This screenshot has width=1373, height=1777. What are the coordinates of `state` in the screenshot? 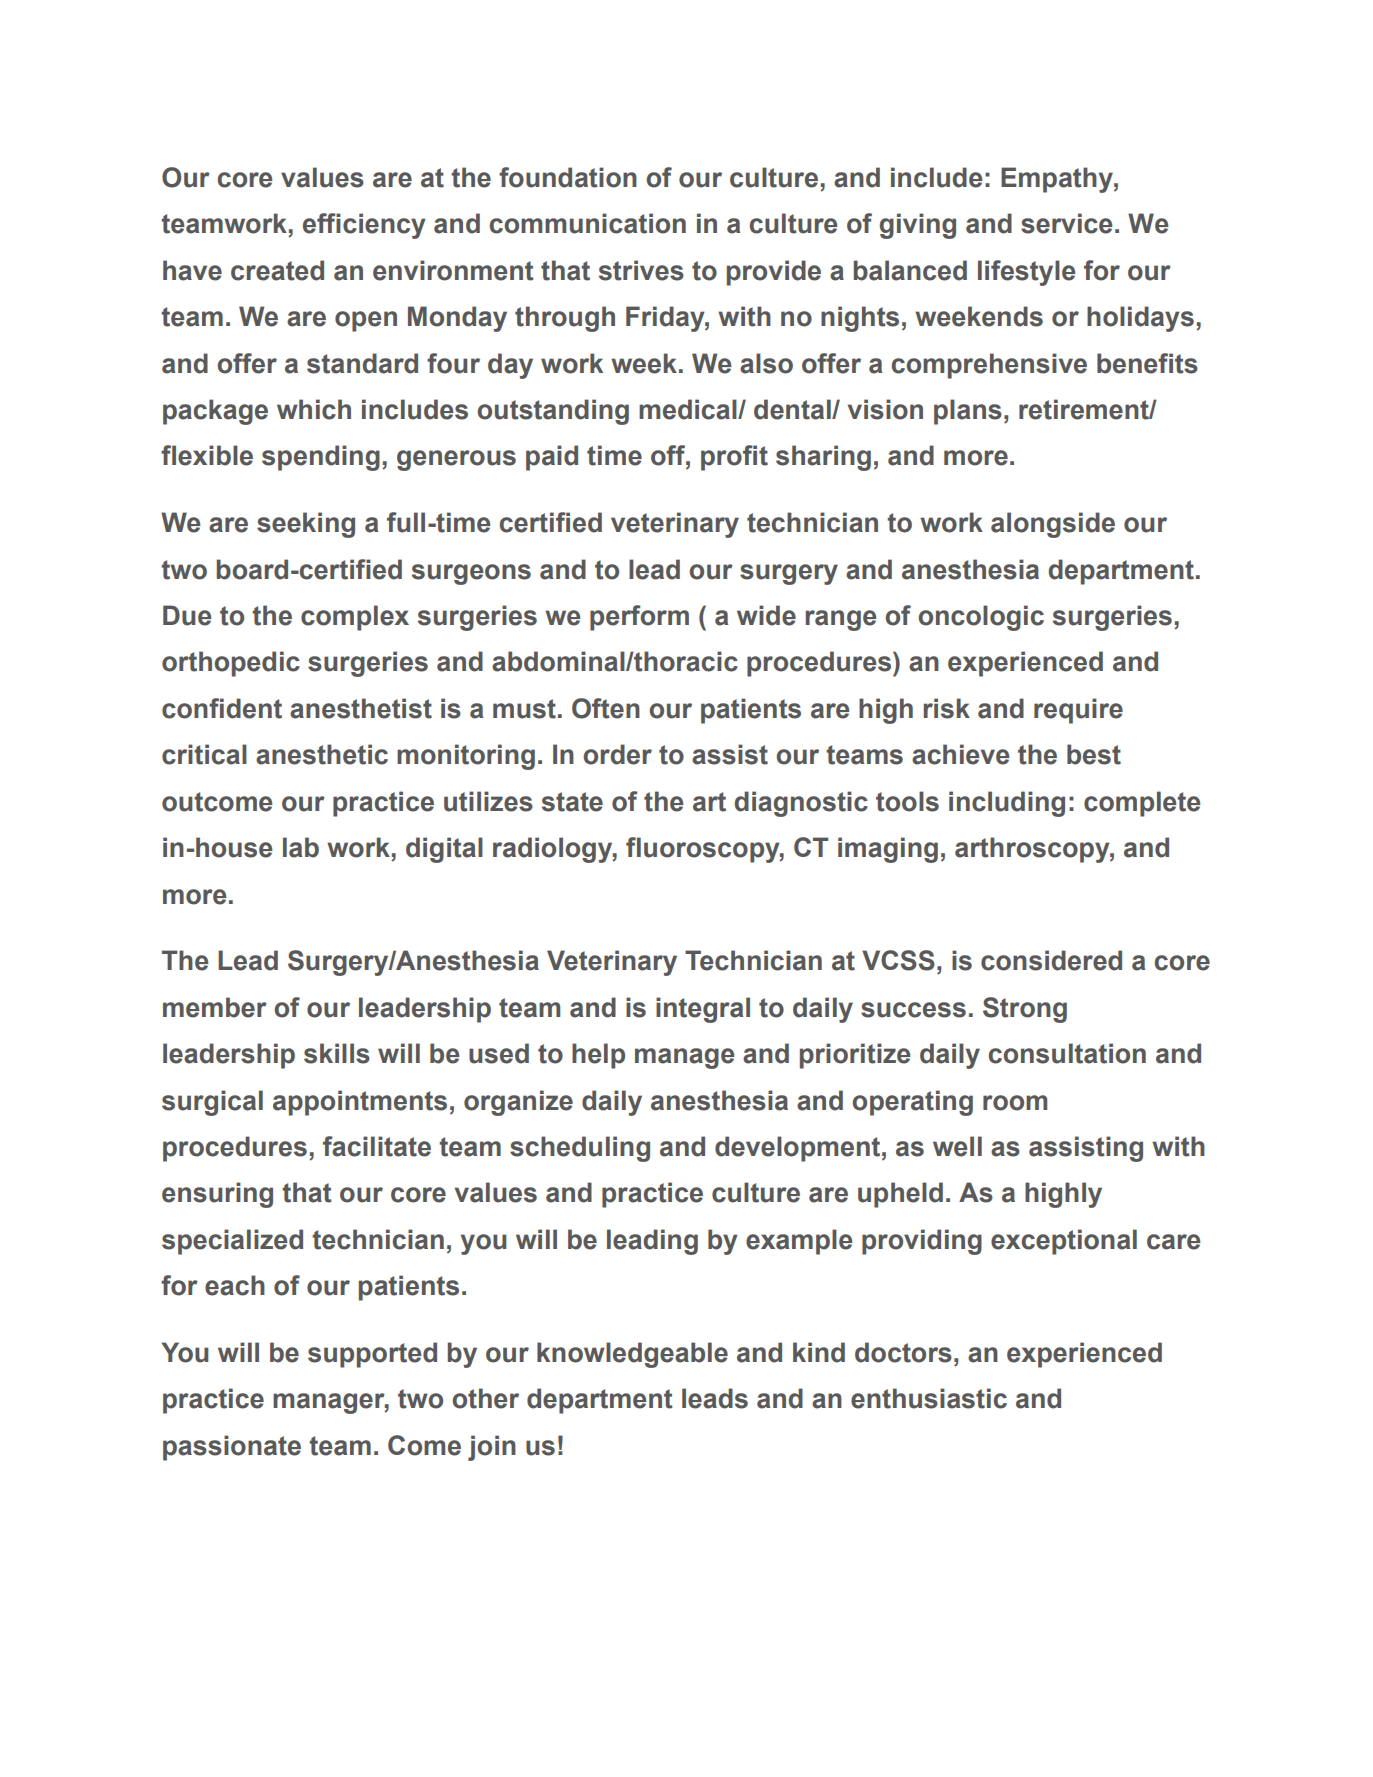 It's located at (572, 802).
